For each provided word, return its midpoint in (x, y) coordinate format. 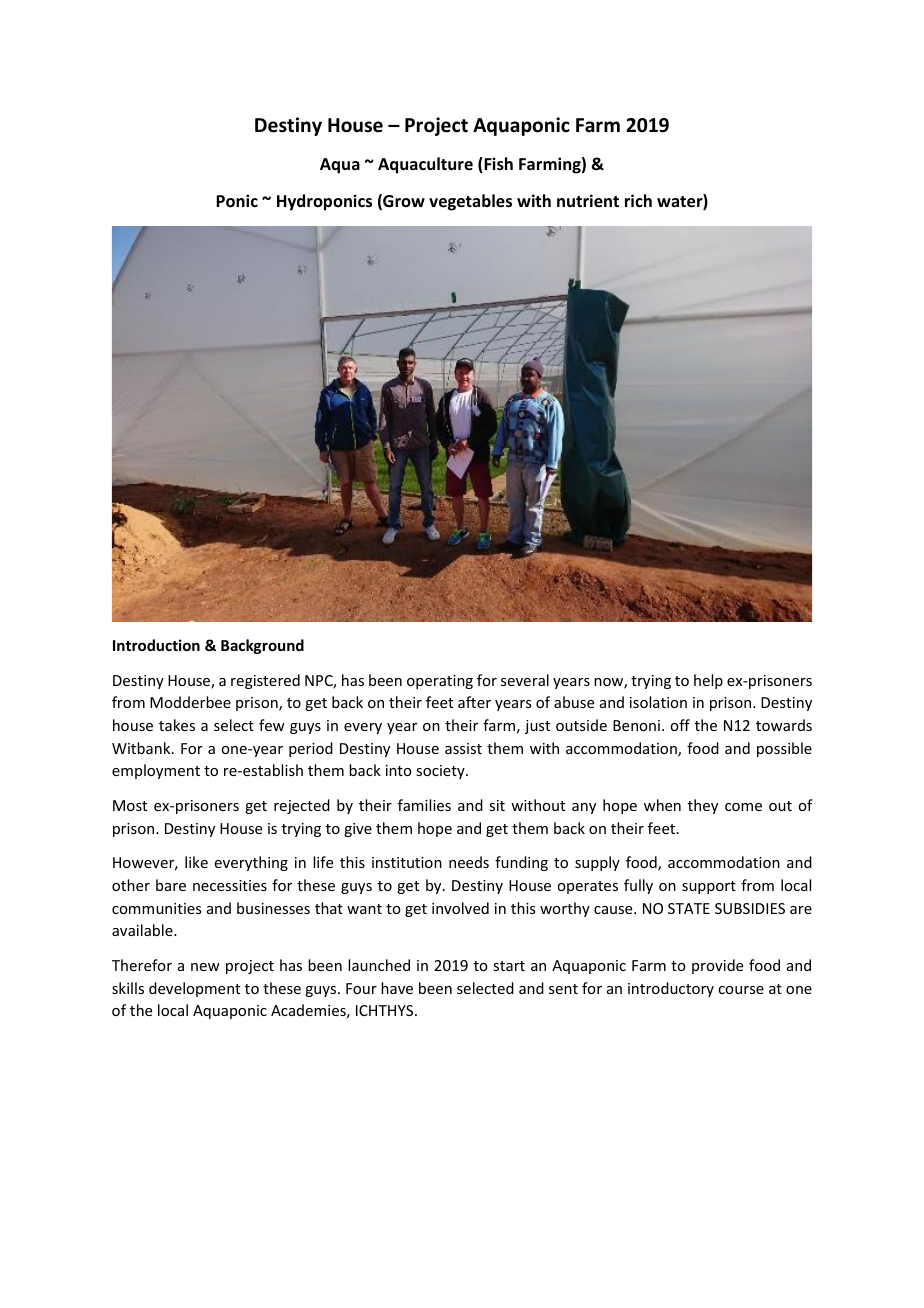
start (509, 966)
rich (638, 200)
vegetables (470, 202)
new (205, 967)
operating (440, 682)
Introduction (156, 645)
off (680, 725)
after (474, 702)
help (708, 681)
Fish (497, 165)
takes (177, 725)
